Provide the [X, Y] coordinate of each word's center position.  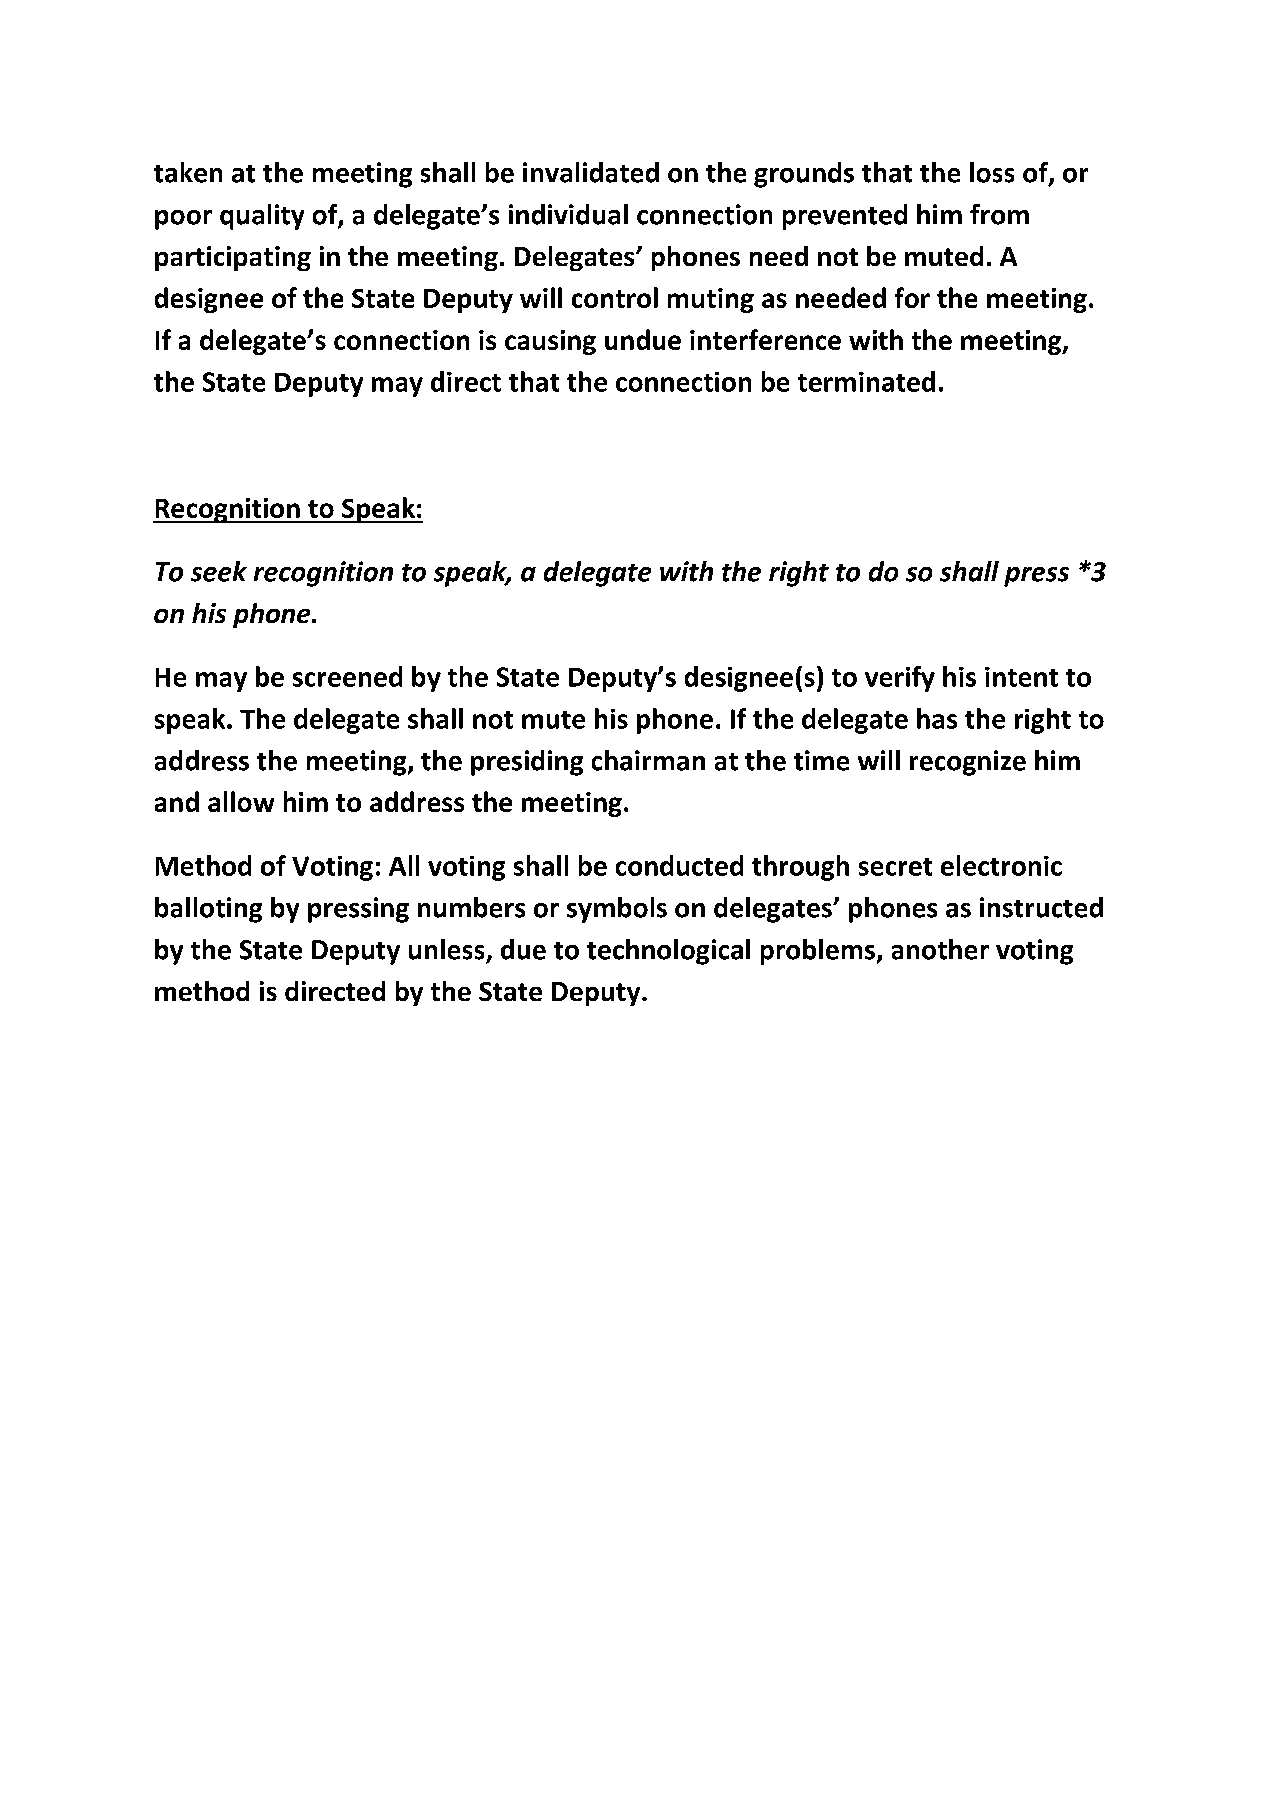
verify [900, 679]
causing [550, 342]
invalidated [591, 172]
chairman [648, 760]
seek [219, 571]
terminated [866, 381]
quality [262, 217]
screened [347, 676]
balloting [208, 910]
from [999, 214]
